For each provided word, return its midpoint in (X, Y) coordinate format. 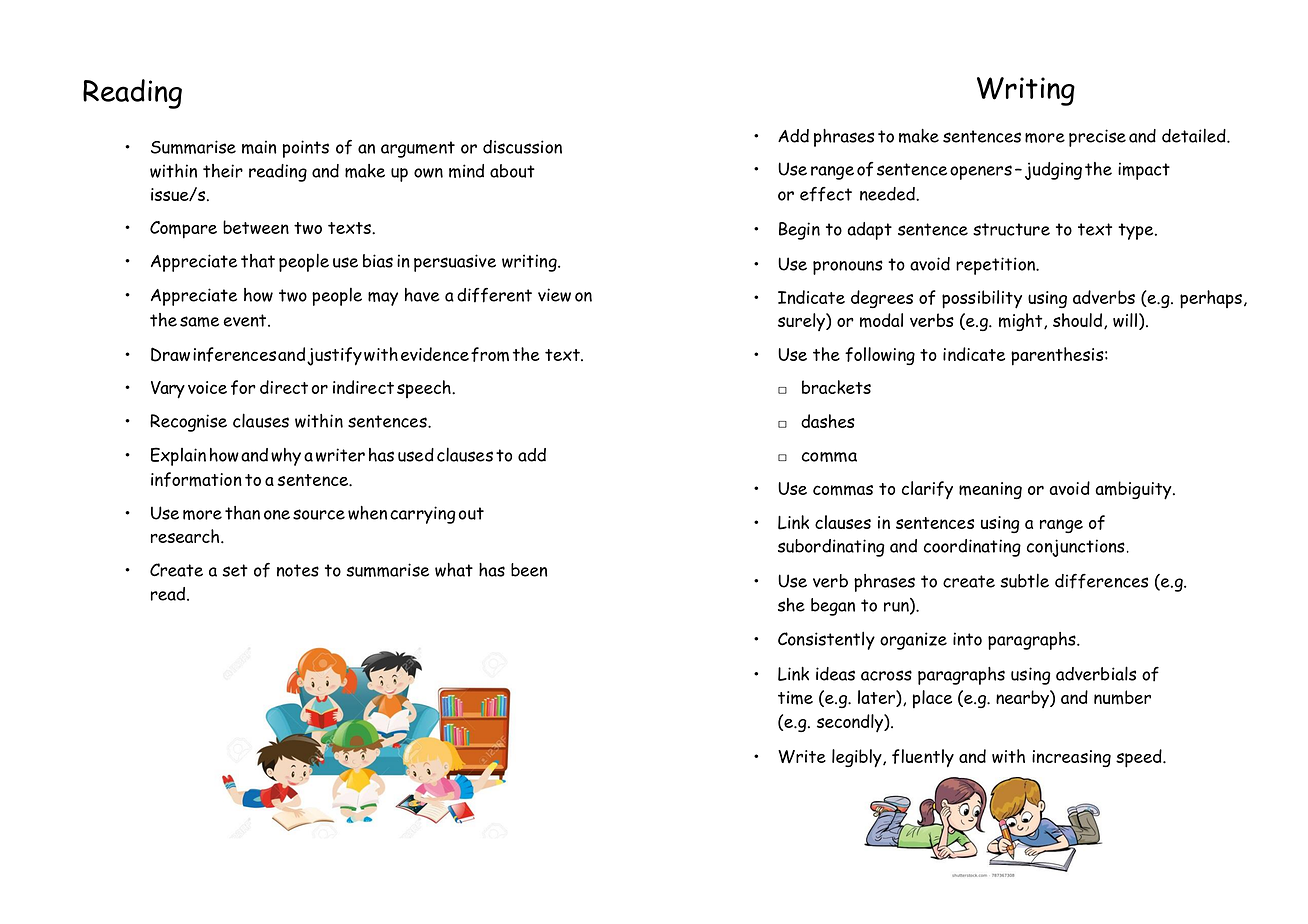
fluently (923, 758)
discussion (522, 147)
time (795, 698)
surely (802, 322)
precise (1097, 138)
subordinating (831, 548)
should (1079, 321)
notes (298, 570)
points (306, 149)
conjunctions (1076, 548)
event (246, 320)
